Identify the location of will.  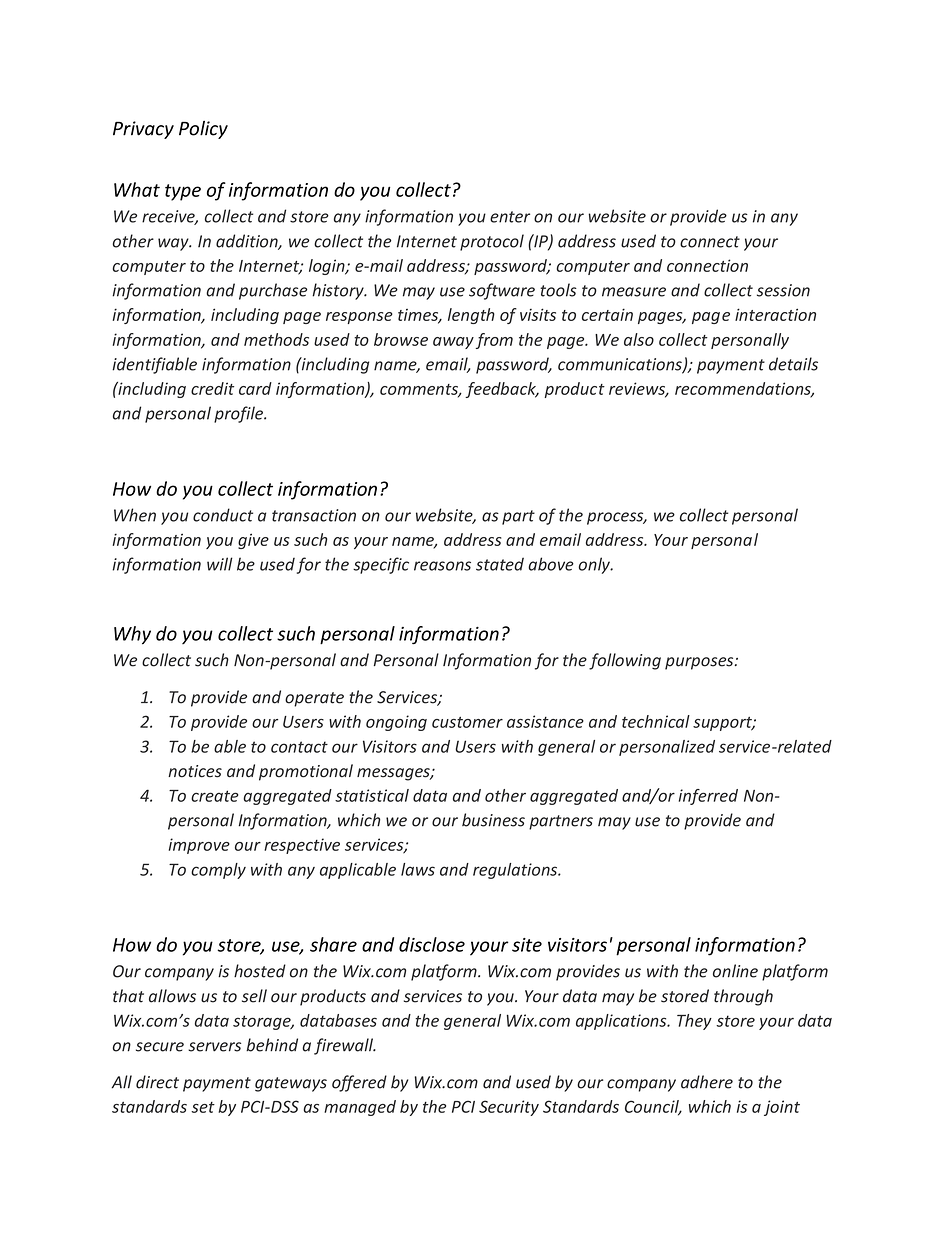
(220, 564).
